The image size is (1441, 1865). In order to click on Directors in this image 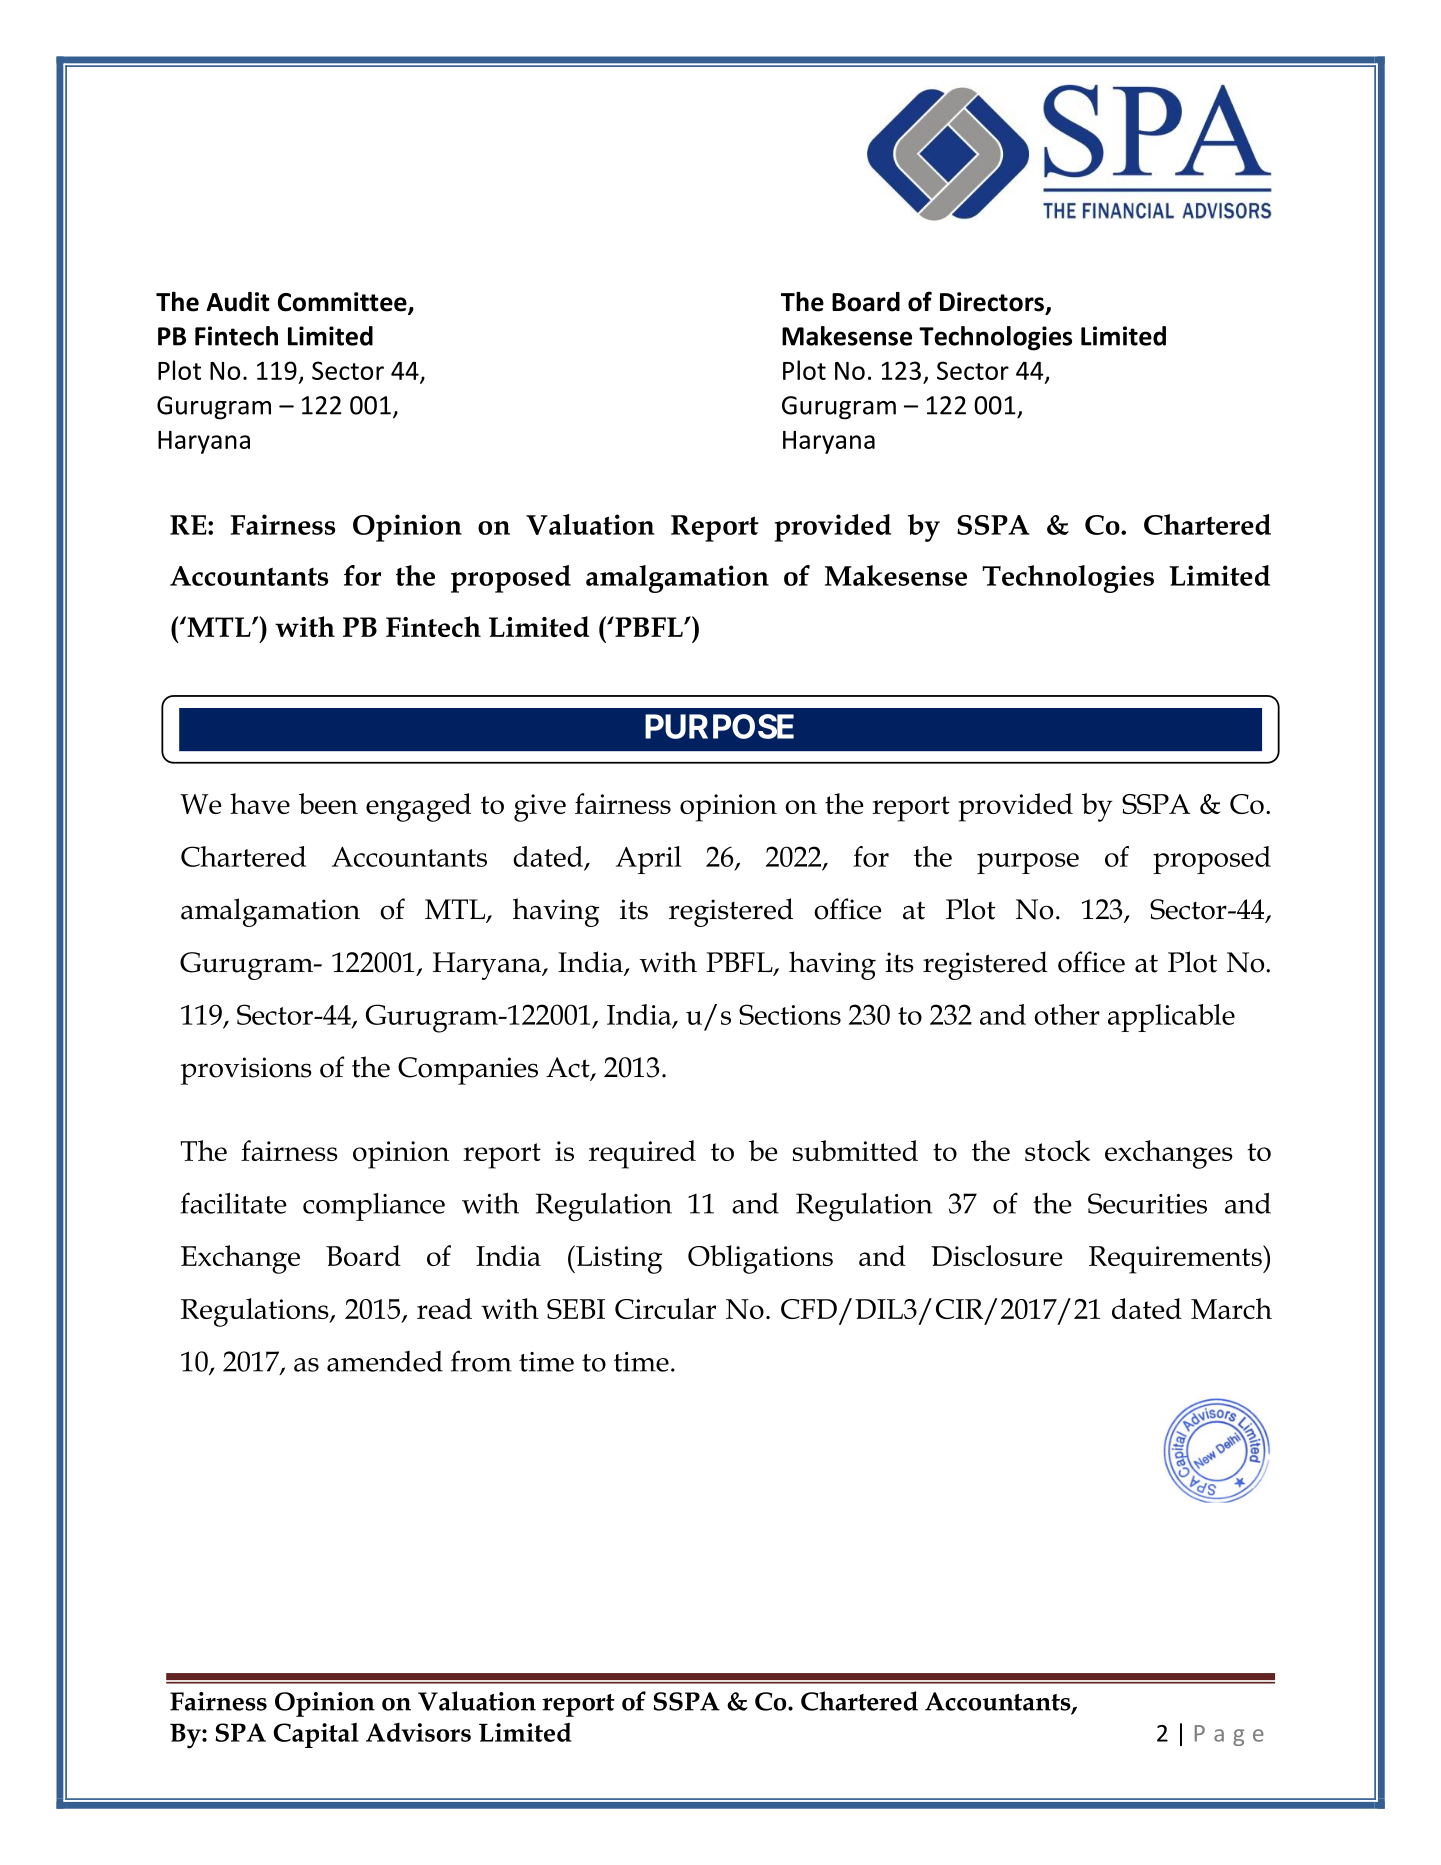, I will do `click(993, 303)`.
